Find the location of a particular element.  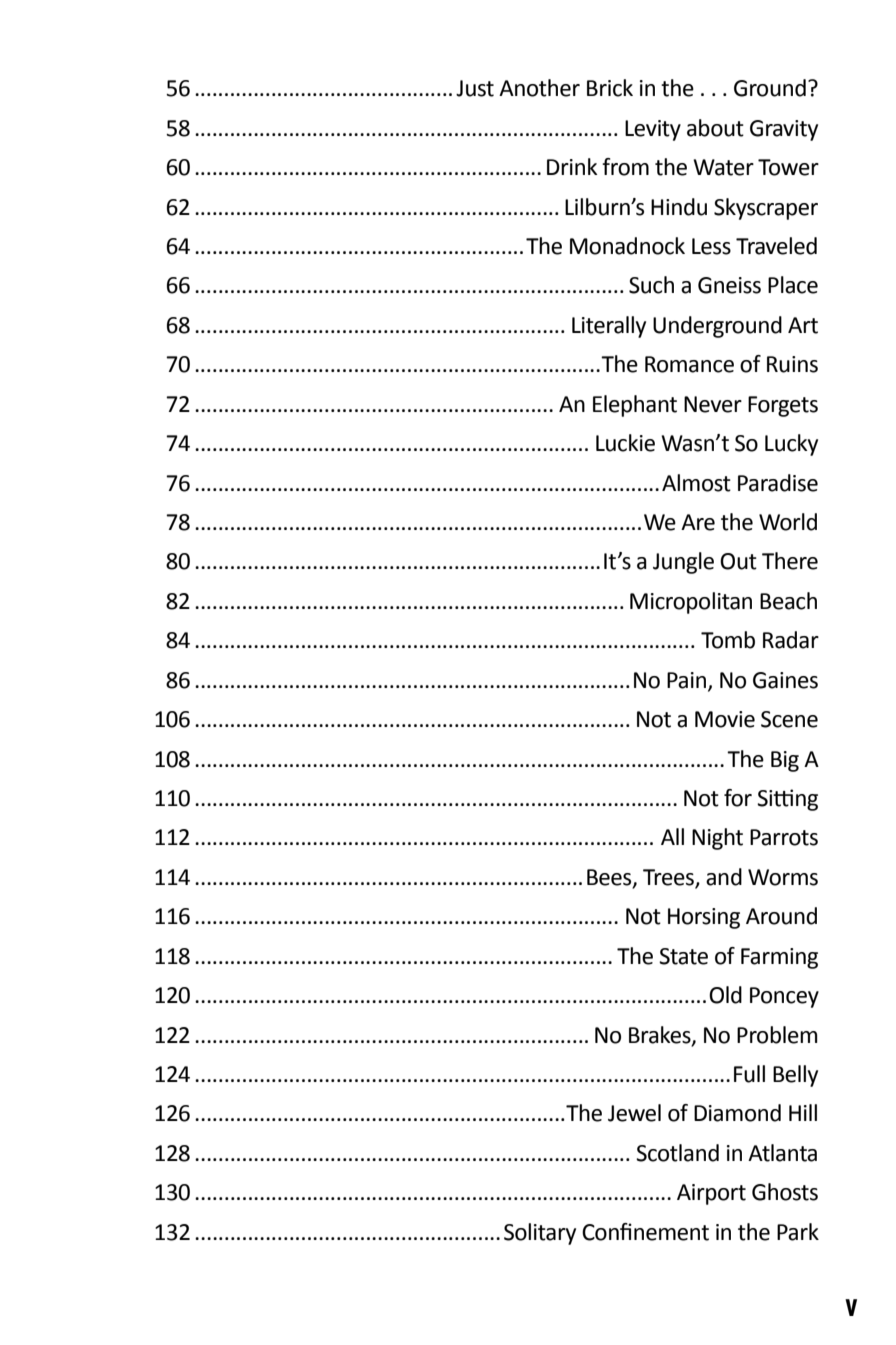

Levity is located at coordinates (653, 130).
